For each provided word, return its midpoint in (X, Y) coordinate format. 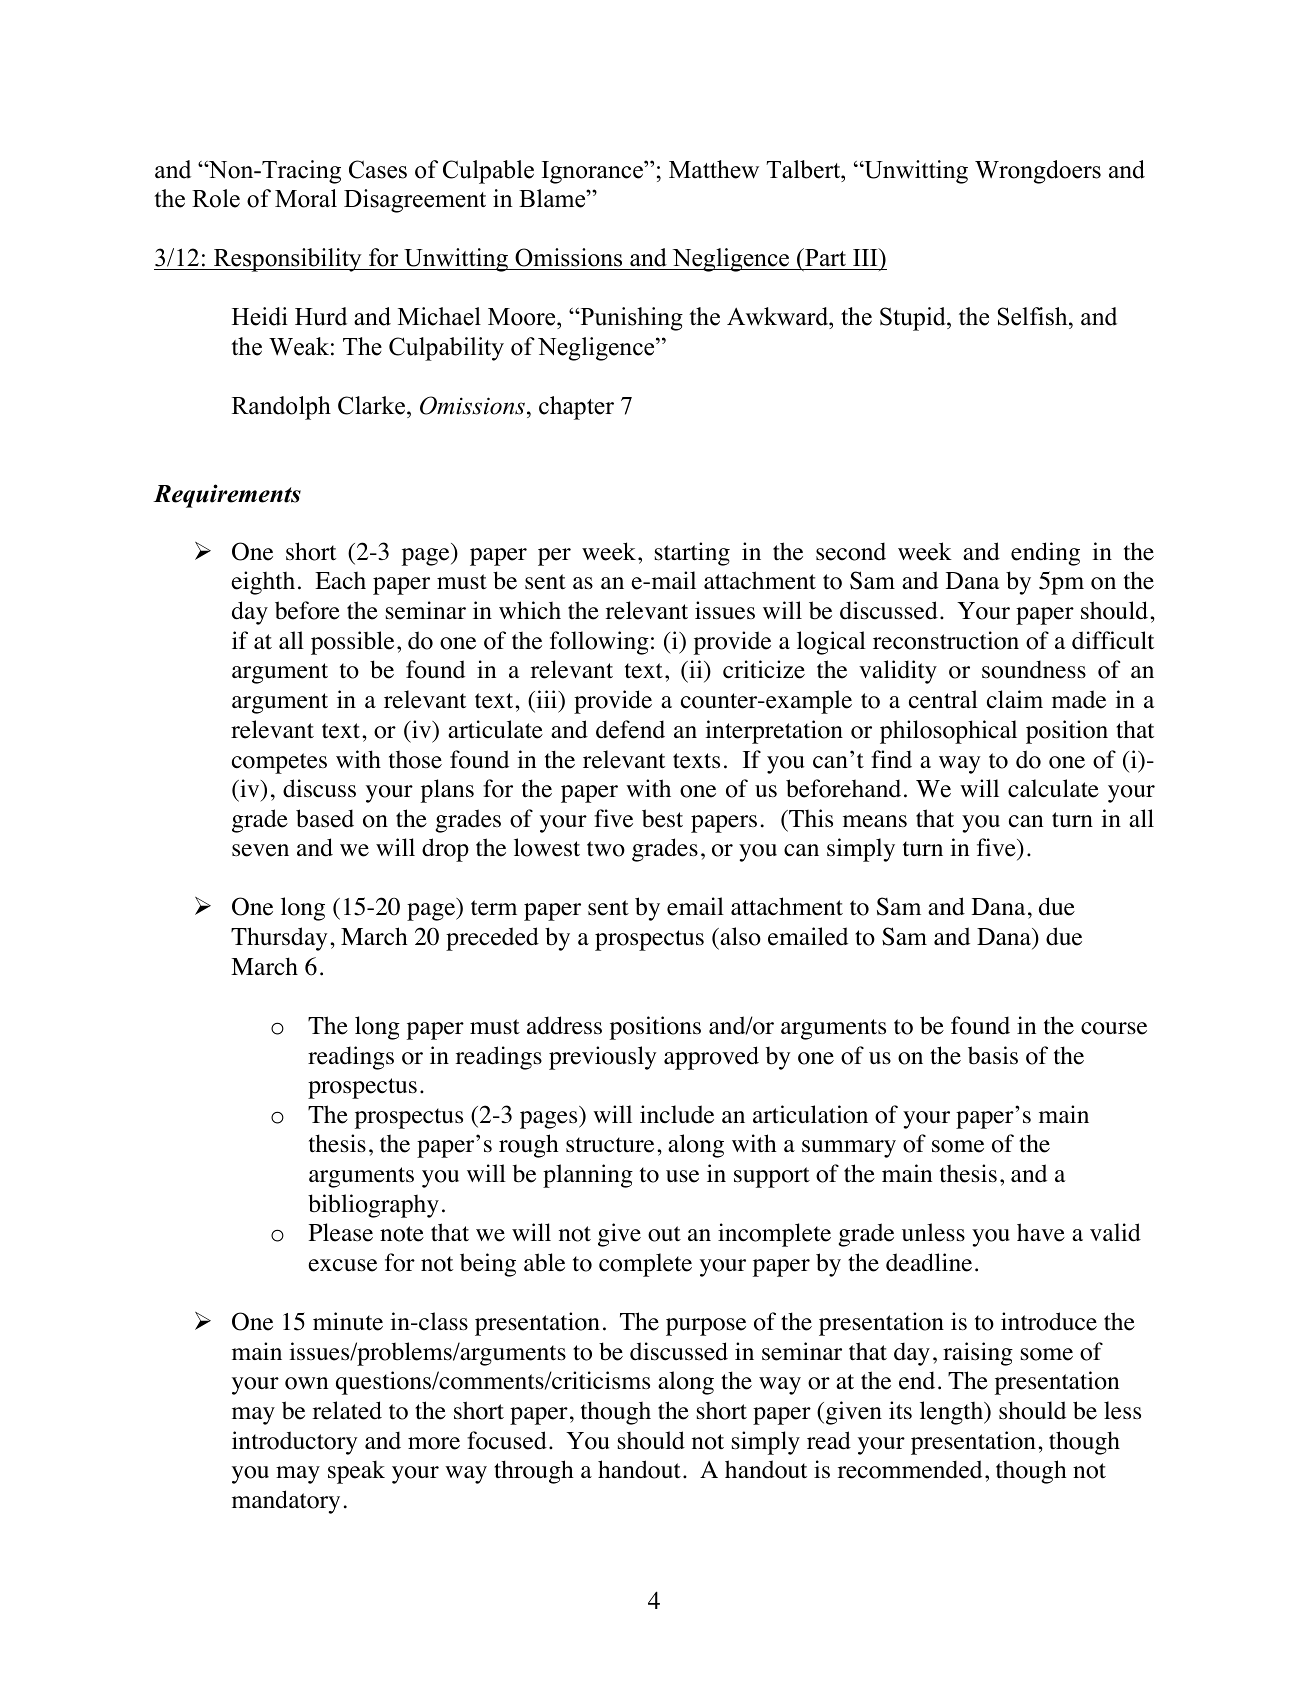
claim (1015, 699)
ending (1045, 554)
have (1041, 1232)
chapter (576, 408)
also (739, 936)
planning (588, 1176)
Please (341, 1232)
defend (630, 729)
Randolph (281, 408)
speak (356, 1472)
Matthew (714, 169)
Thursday (279, 939)
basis (993, 1055)
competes (279, 763)
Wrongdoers (1038, 172)
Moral (306, 198)
